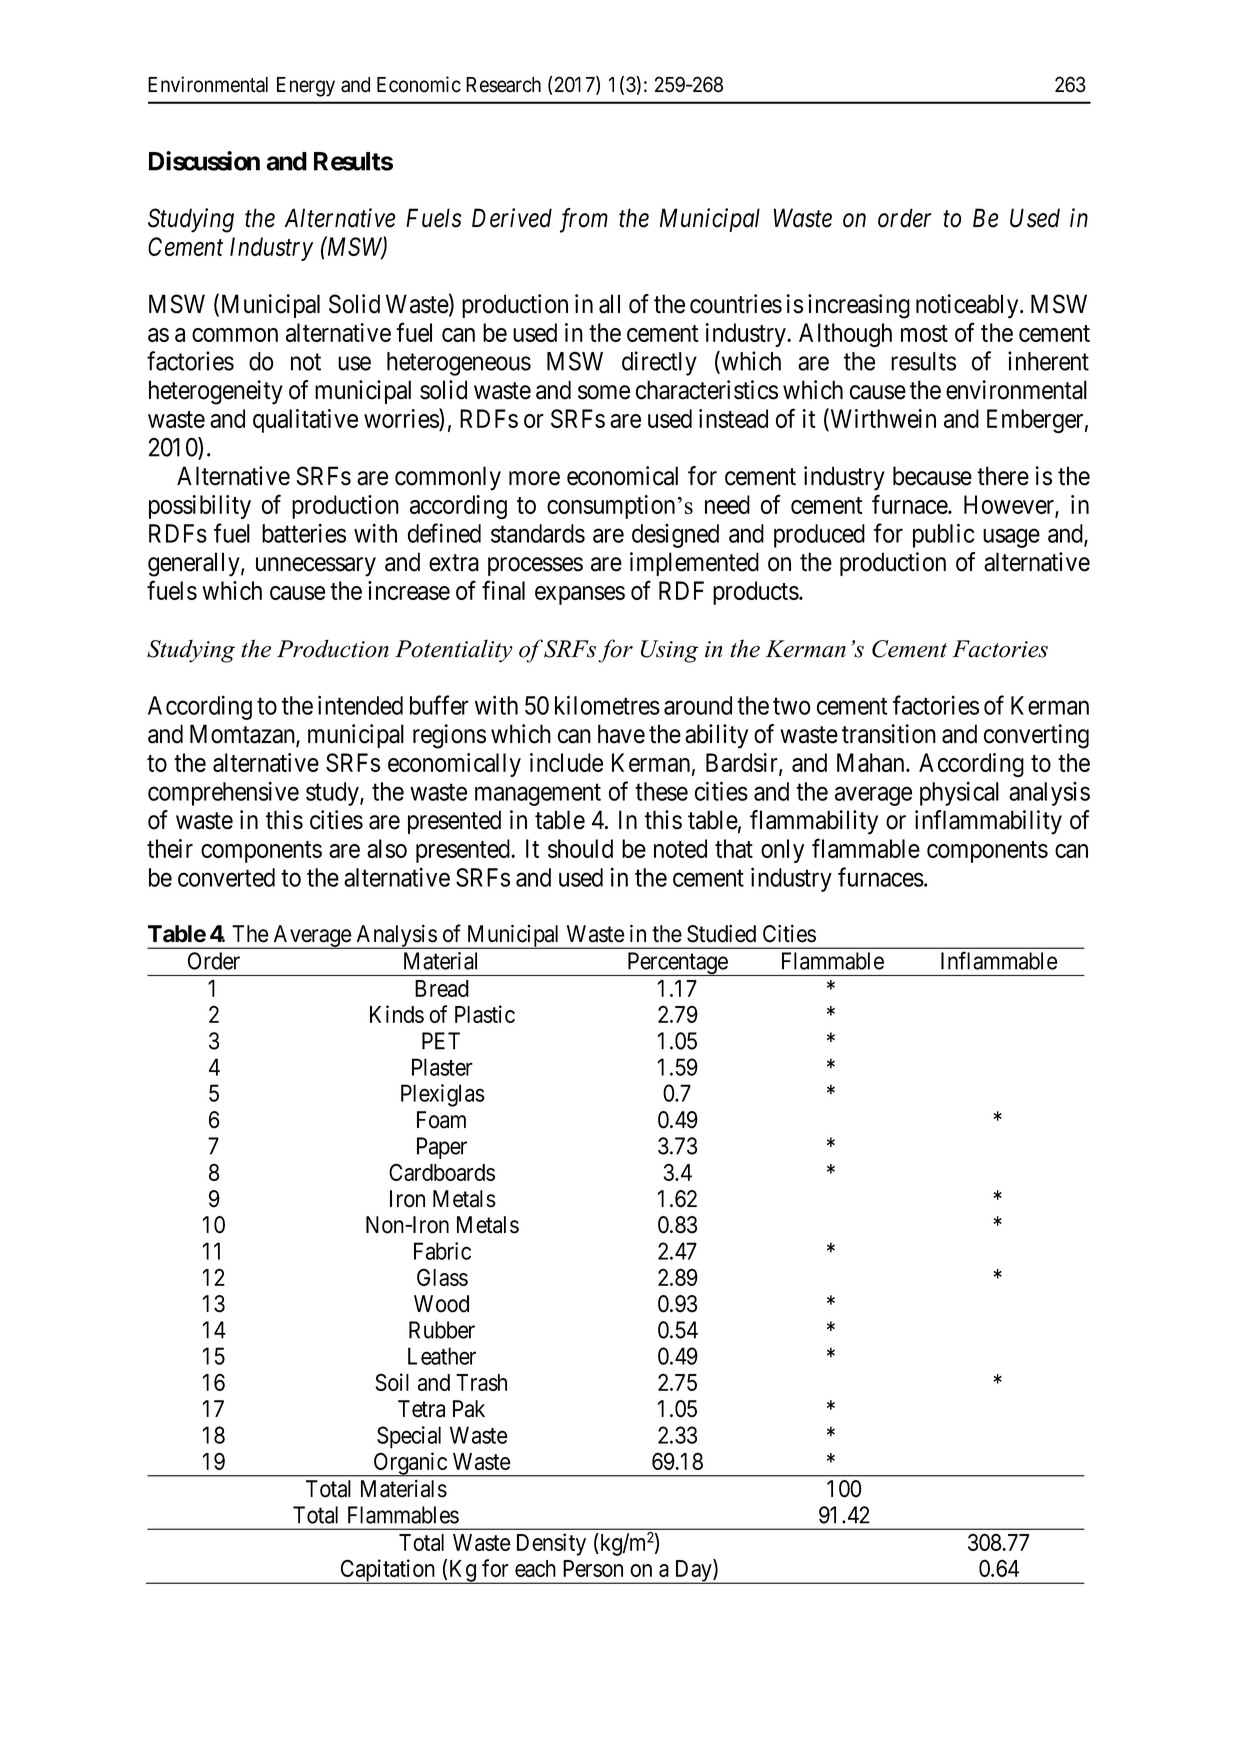  I want to click on from, so click(584, 220).
